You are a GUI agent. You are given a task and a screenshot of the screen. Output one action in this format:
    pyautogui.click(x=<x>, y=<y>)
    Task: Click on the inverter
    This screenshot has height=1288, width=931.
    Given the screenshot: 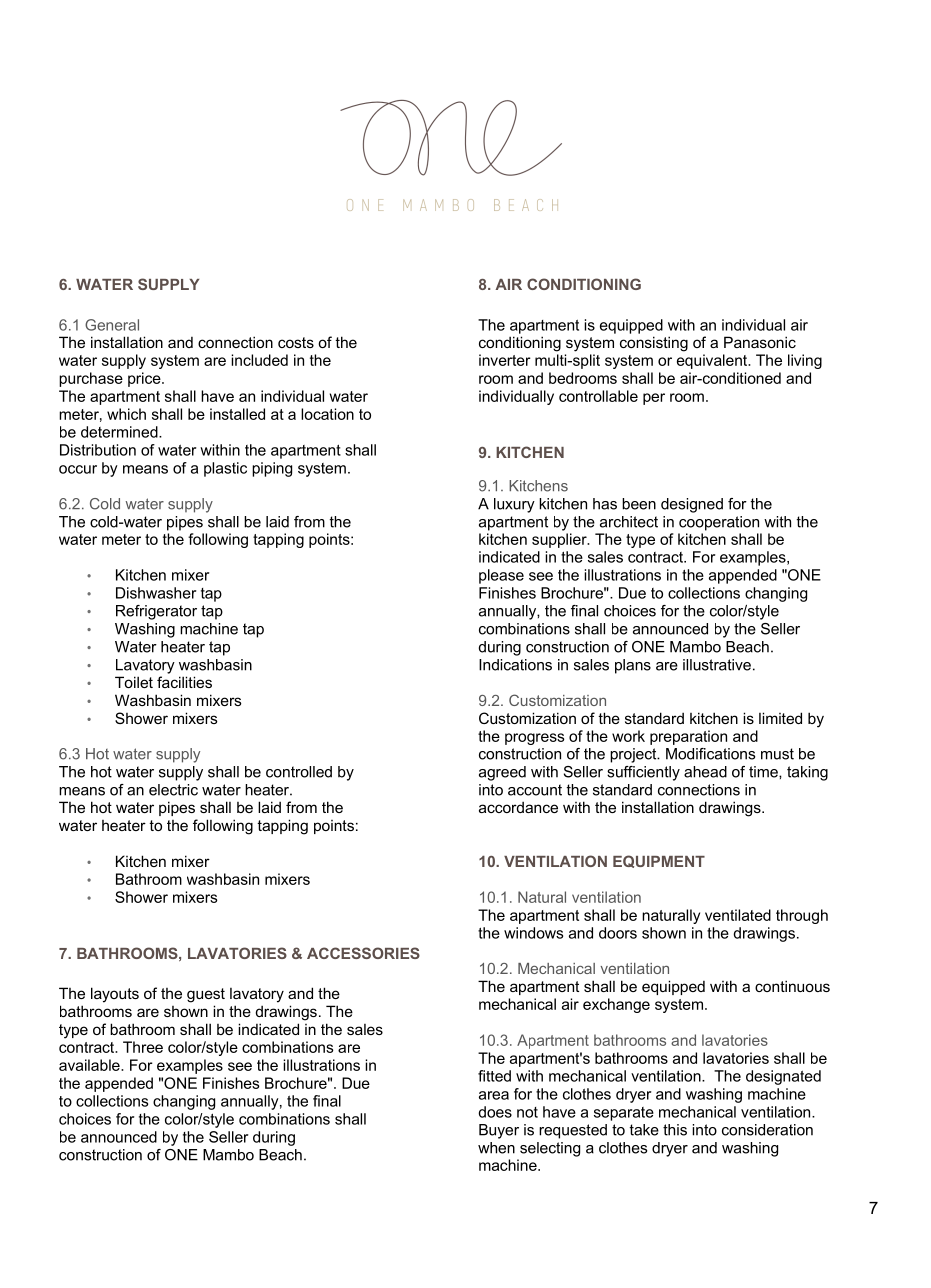 What is the action you would take?
    pyautogui.click(x=505, y=360)
